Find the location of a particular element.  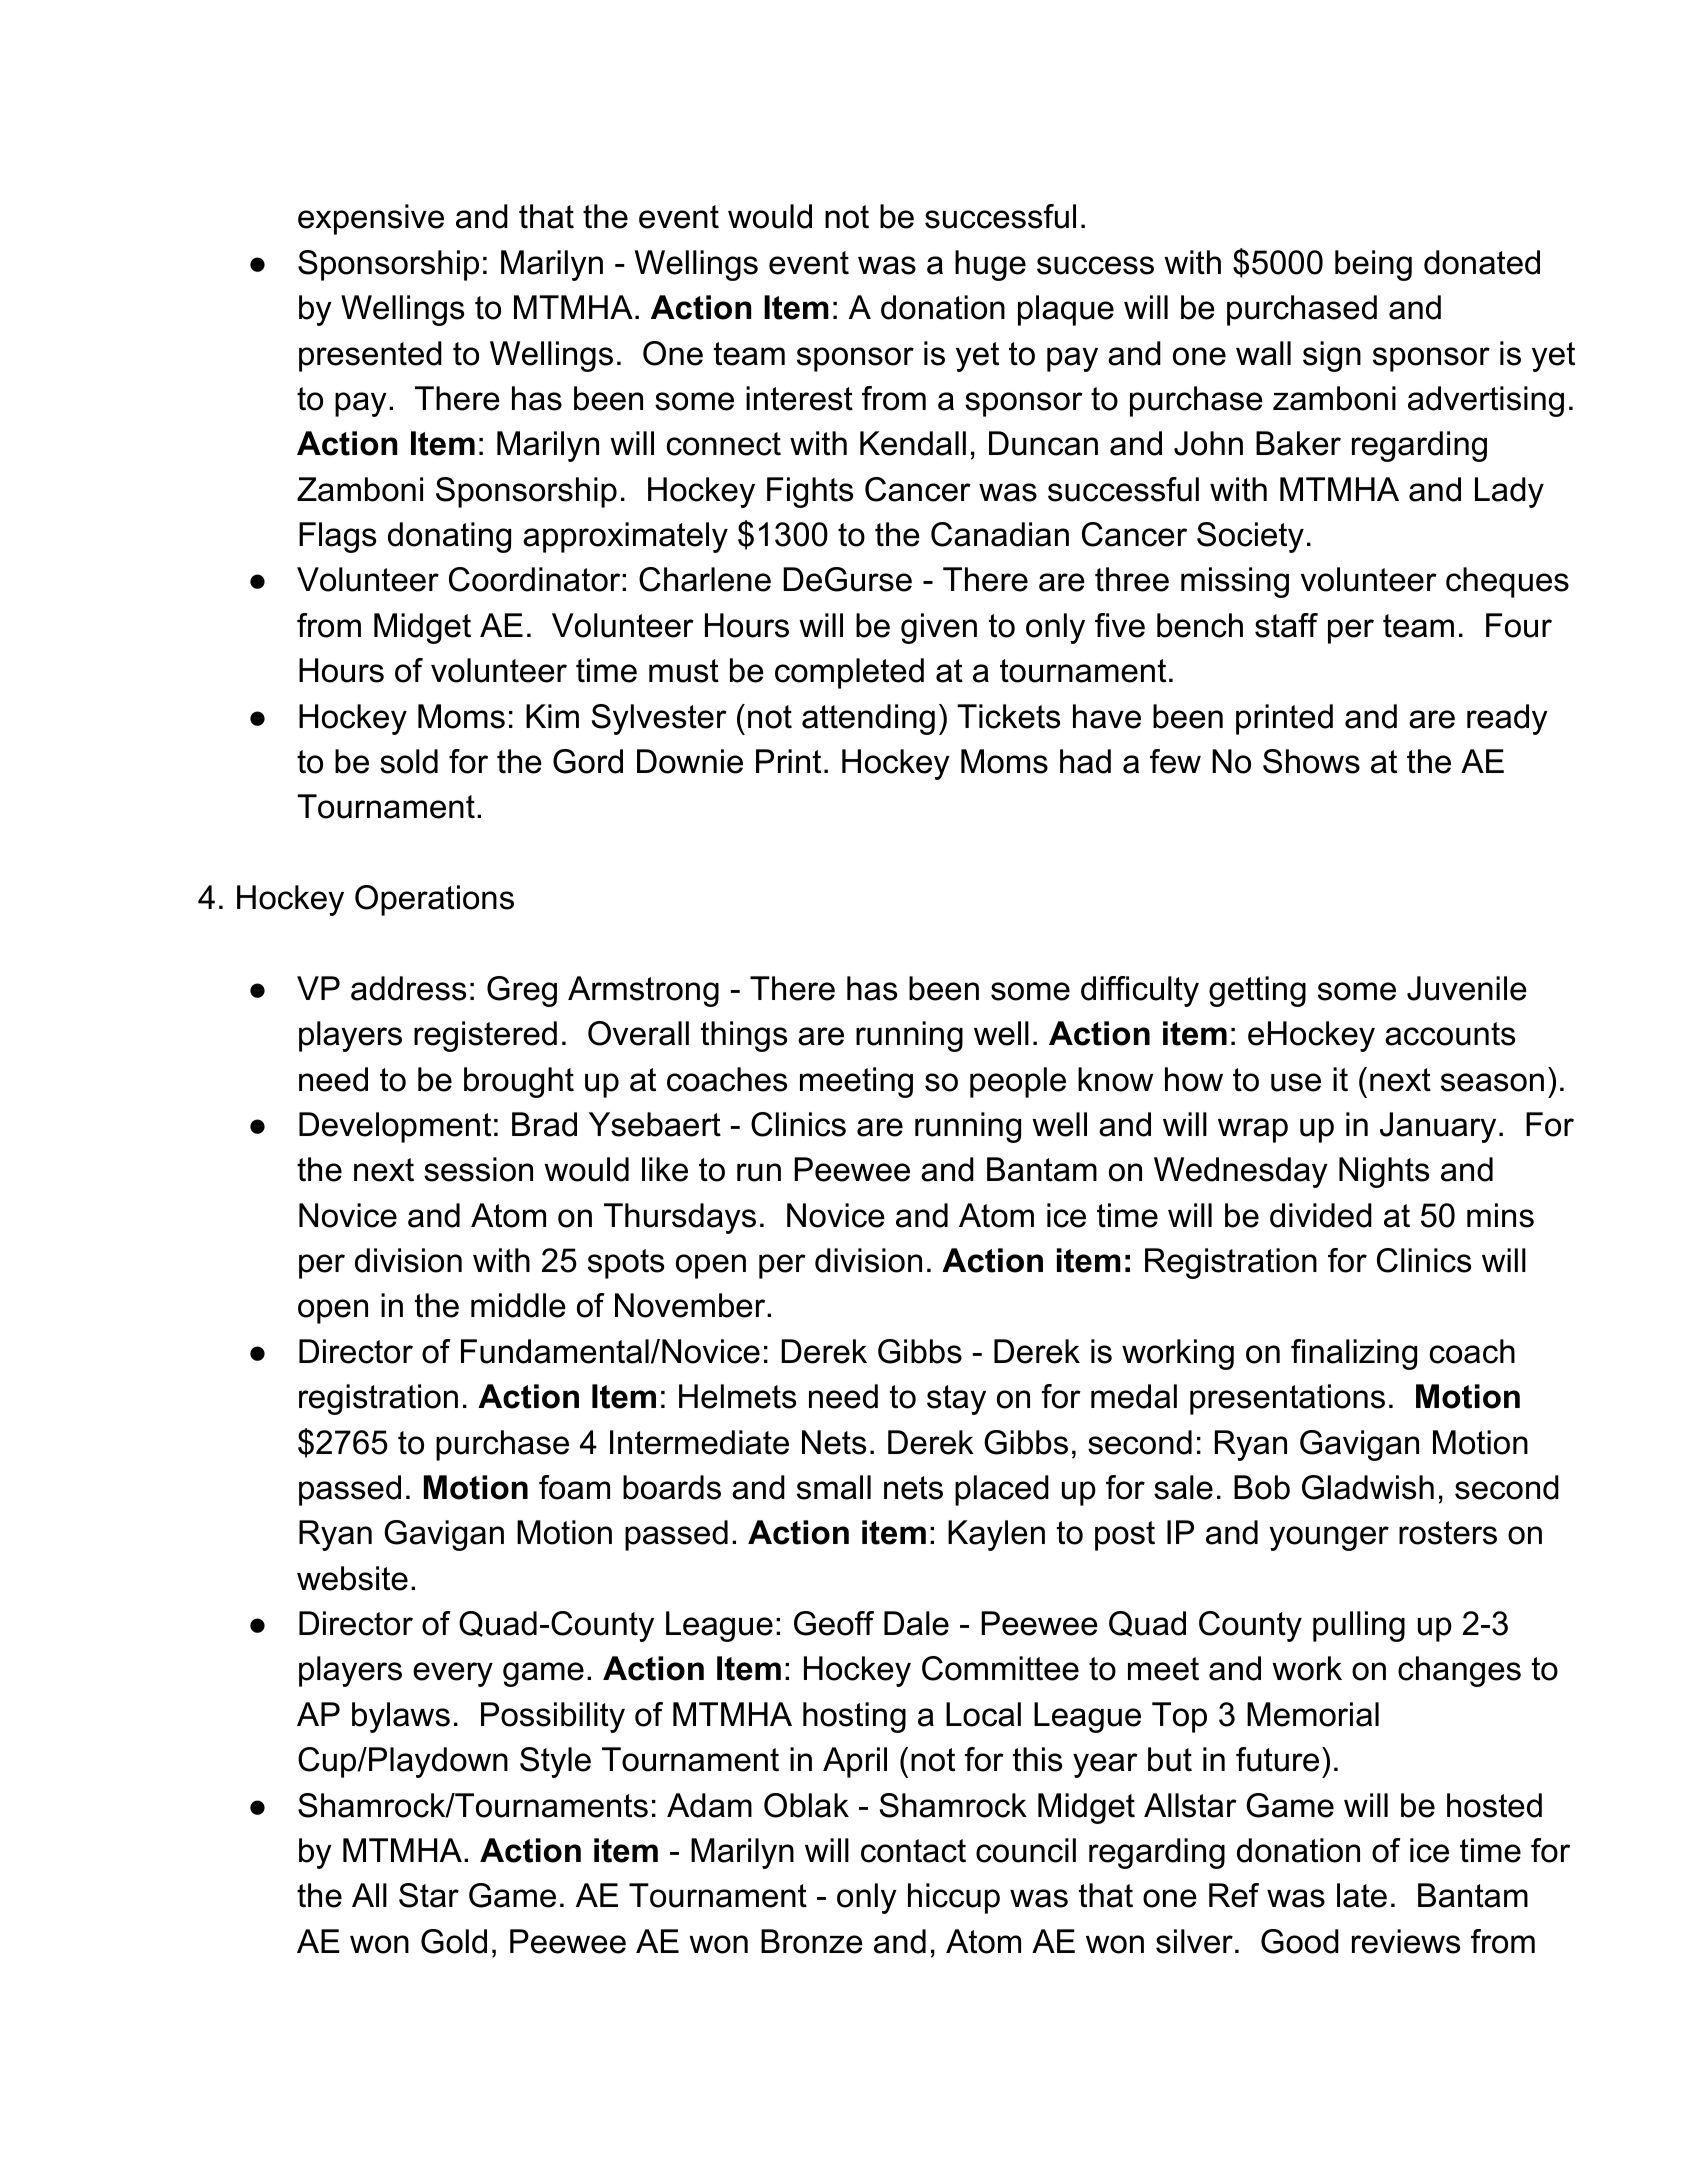

brought is located at coordinates (519, 1082).
